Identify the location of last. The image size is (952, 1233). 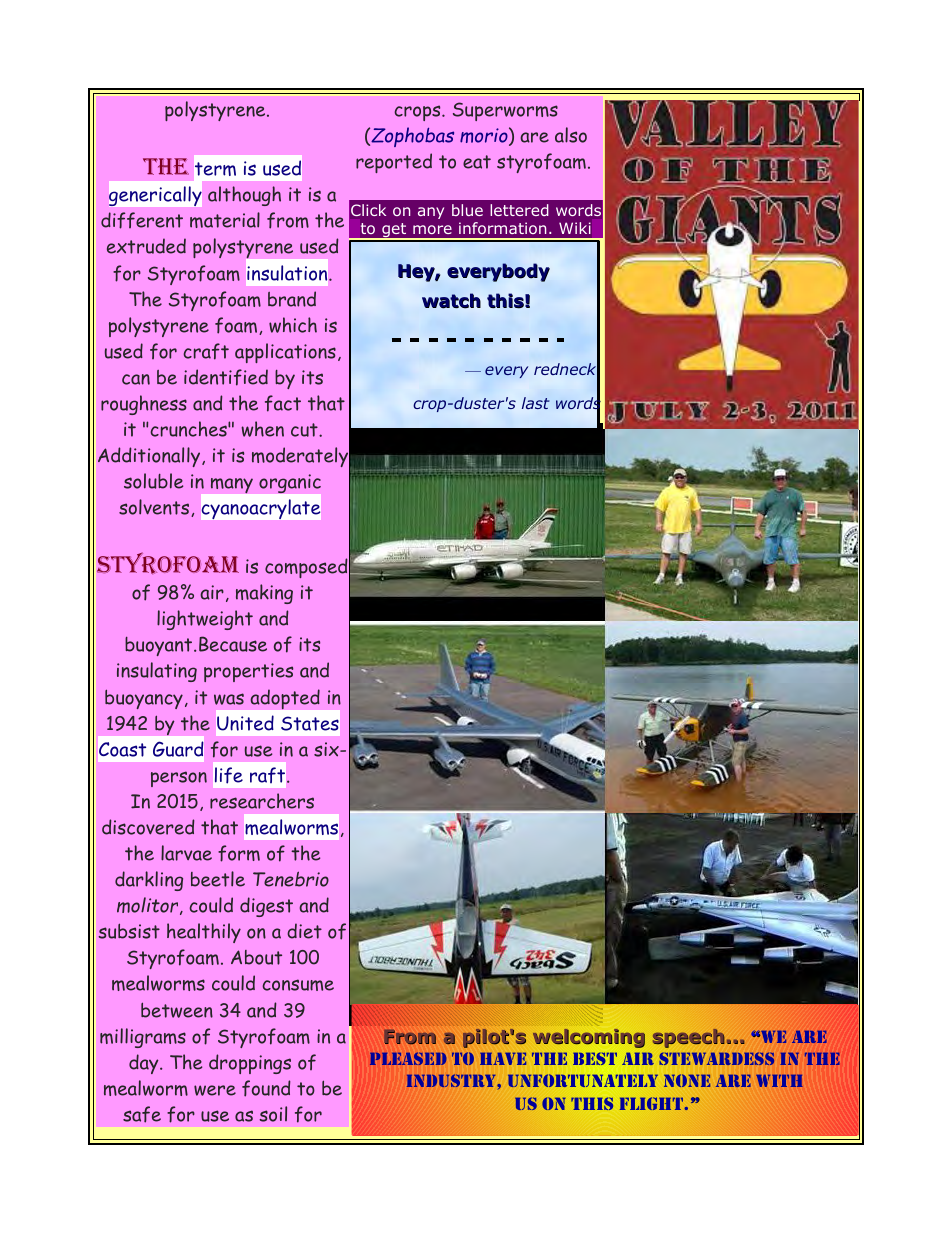
(536, 403).
